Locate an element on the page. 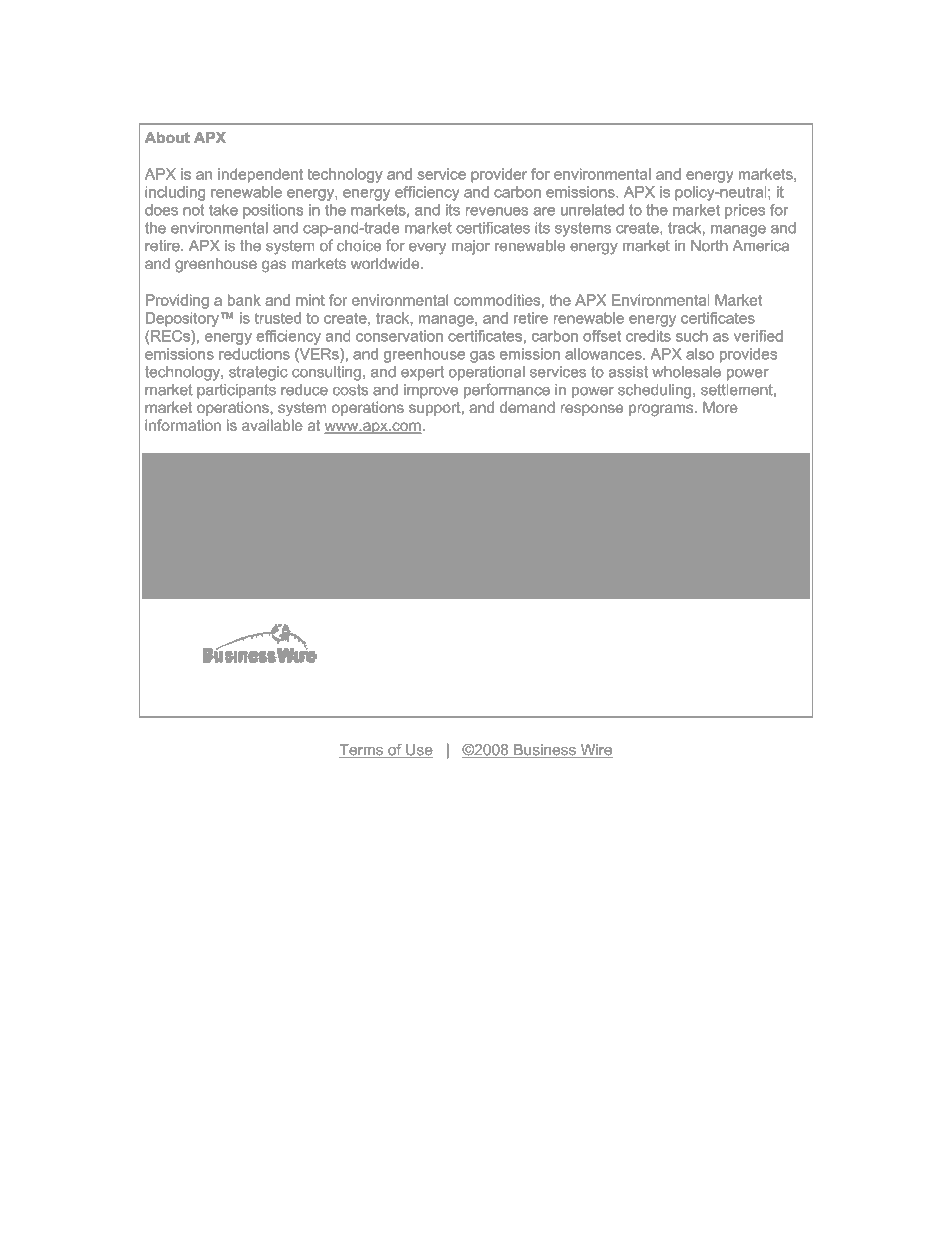  Terms is located at coordinates (362, 751).
